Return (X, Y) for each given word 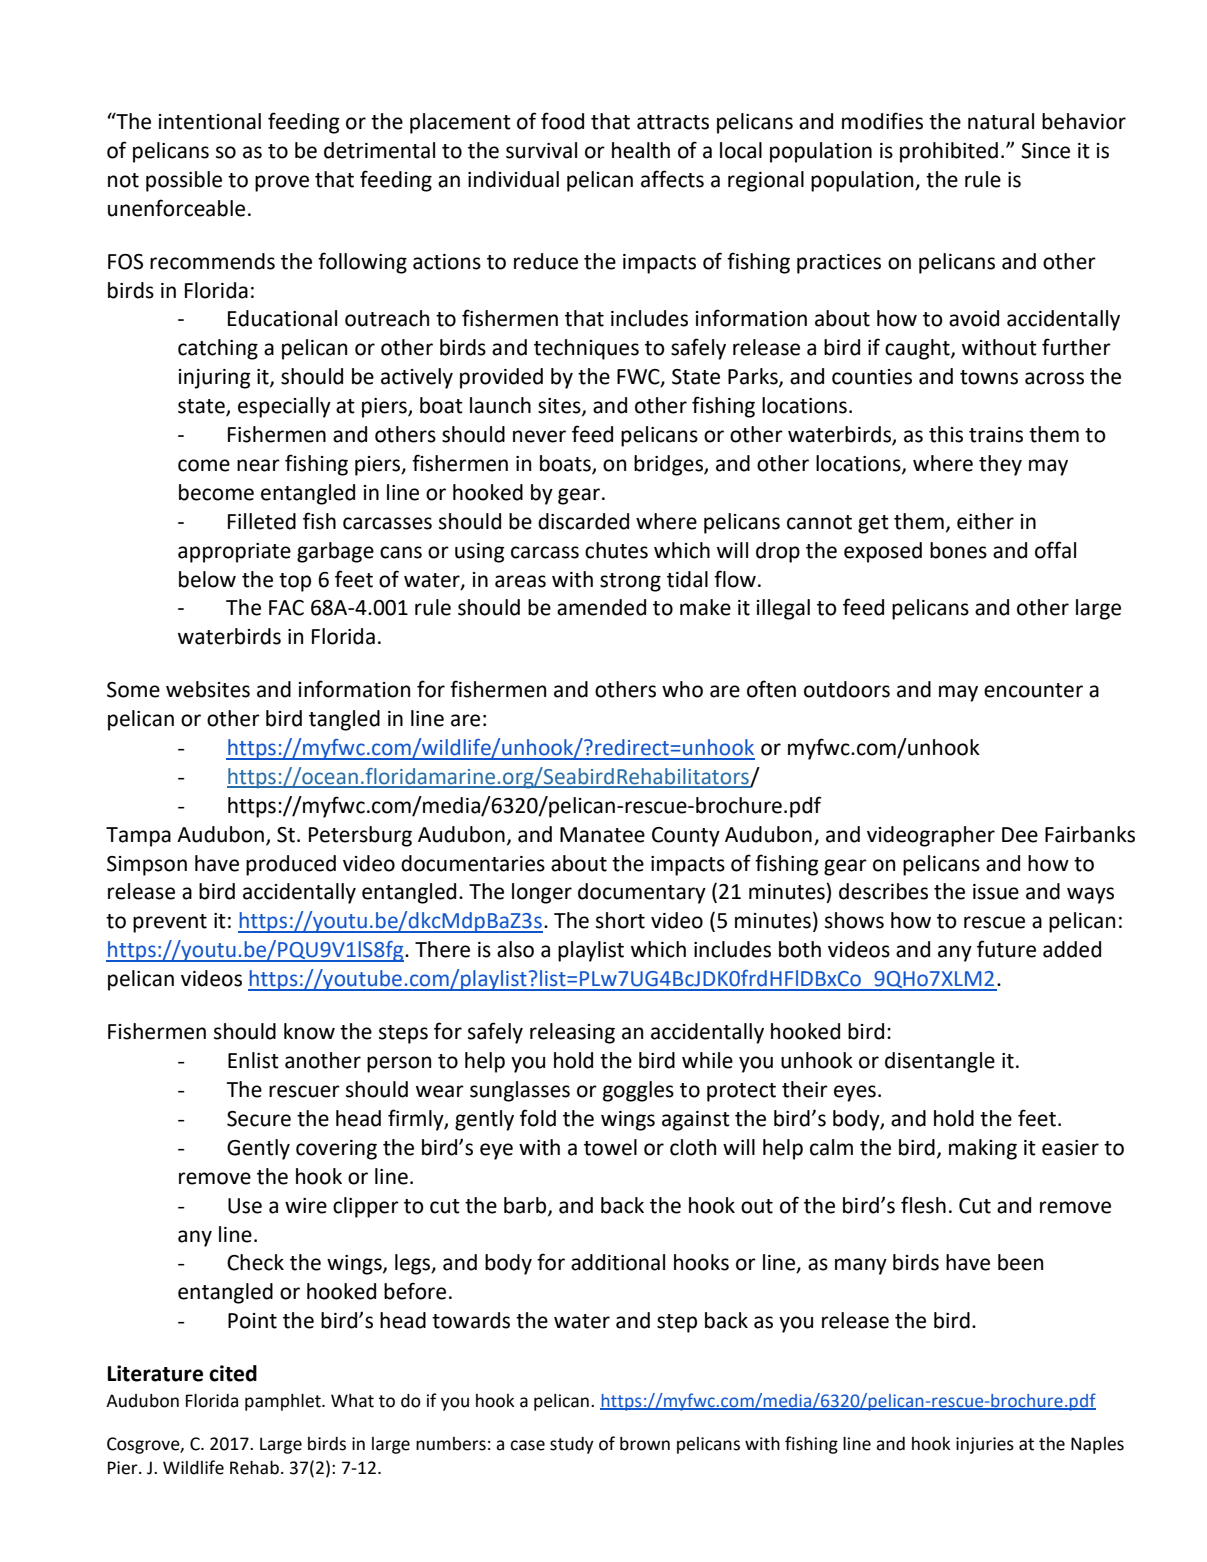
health (641, 150)
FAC (286, 608)
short (620, 920)
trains (996, 435)
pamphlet (284, 1402)
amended (601, 607)
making (983, 1149)
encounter (1033, 690)
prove (282, 183)
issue (996, 892)
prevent (170, 923)
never (539, 436)
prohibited (949, 152)
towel (610, 1147)
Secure (259, 1119)
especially (284, 407)
